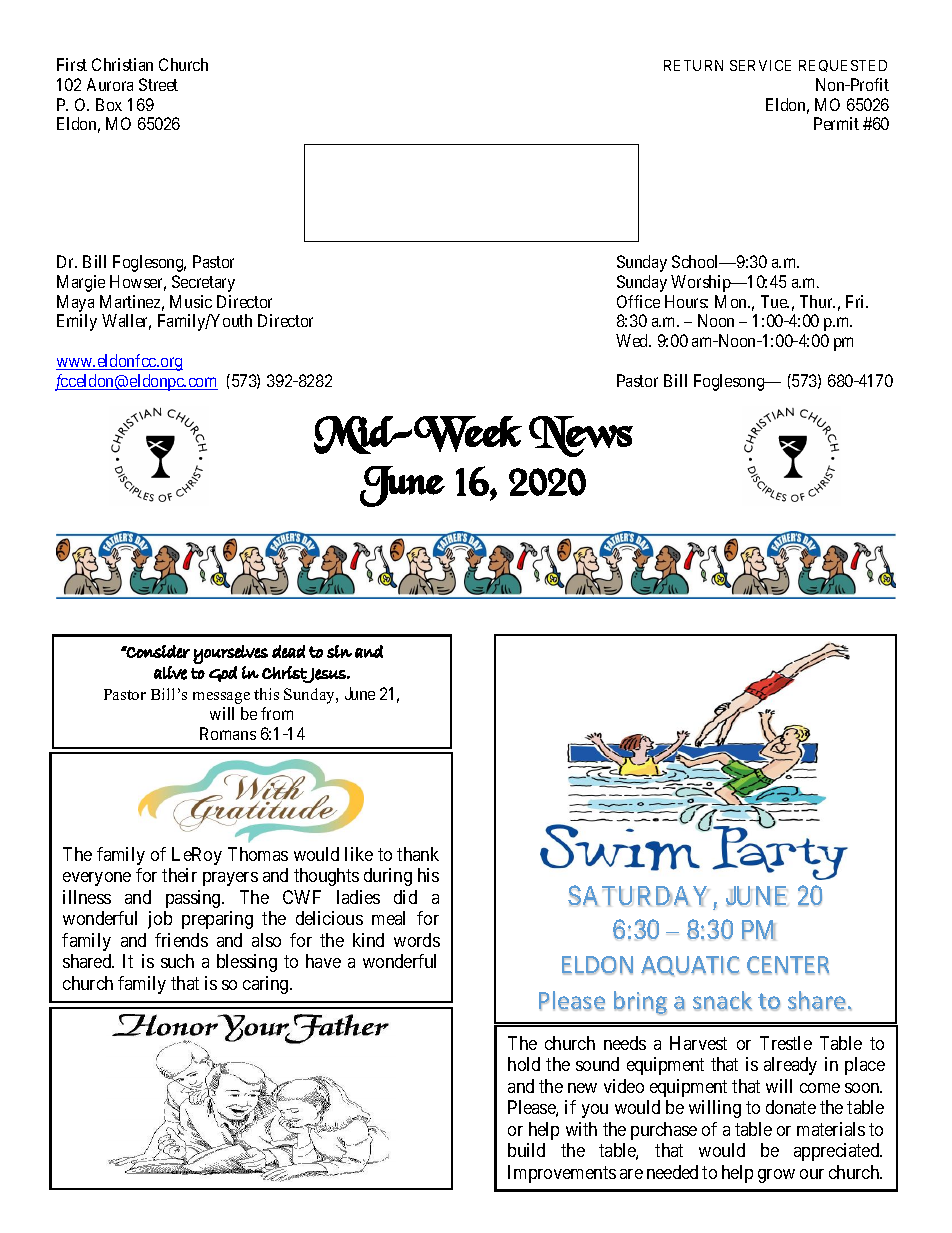 The image size is (952, 1233). I want to click on alive, so click(170, 673).
